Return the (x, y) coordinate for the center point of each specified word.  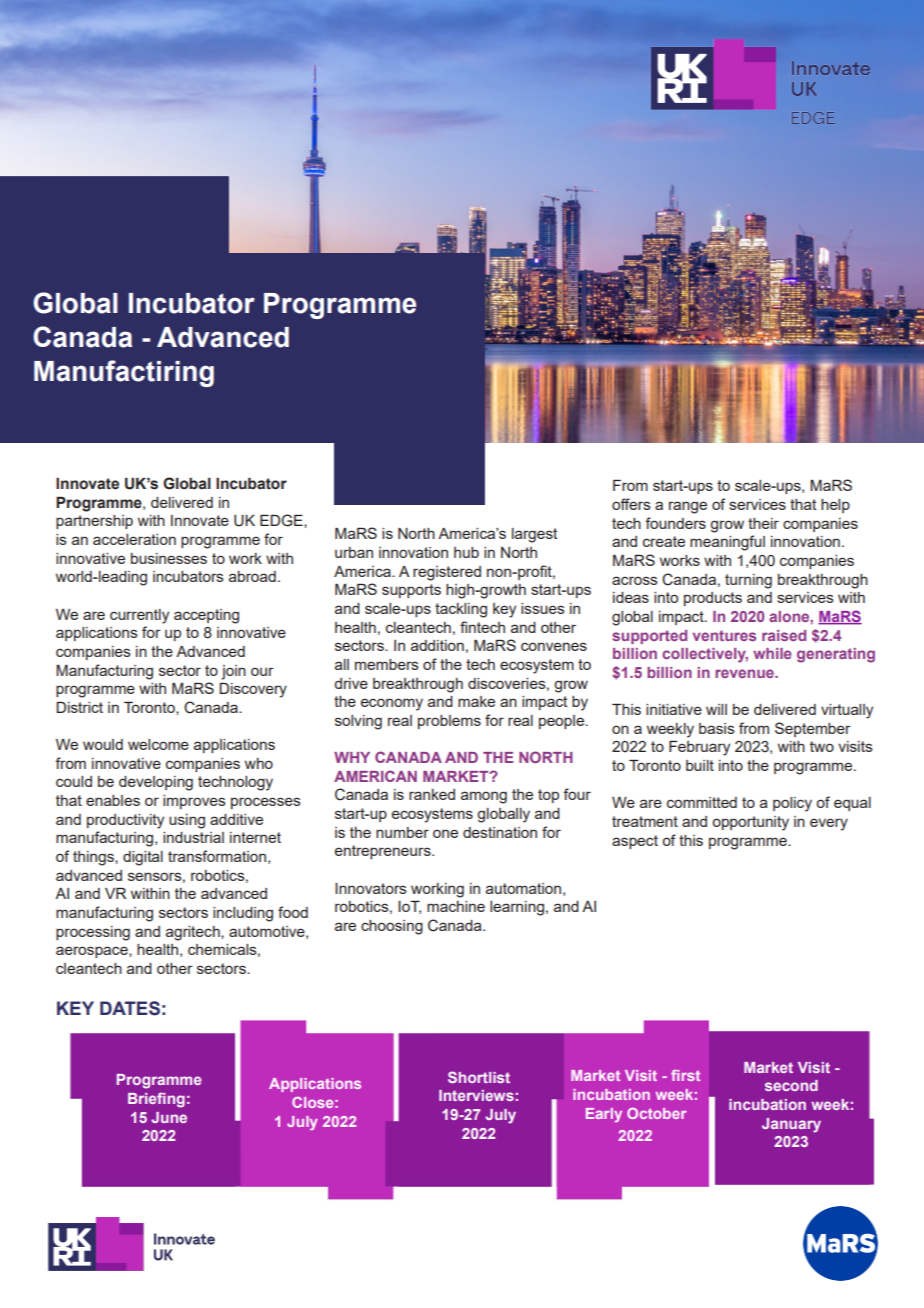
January (791, 1125)
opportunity (750, 823)
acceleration (134, 539)
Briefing (156, 1100)
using (187, 821)
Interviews (476, 1095)
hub (466, 552)
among (484, 797)
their (763, 523)
